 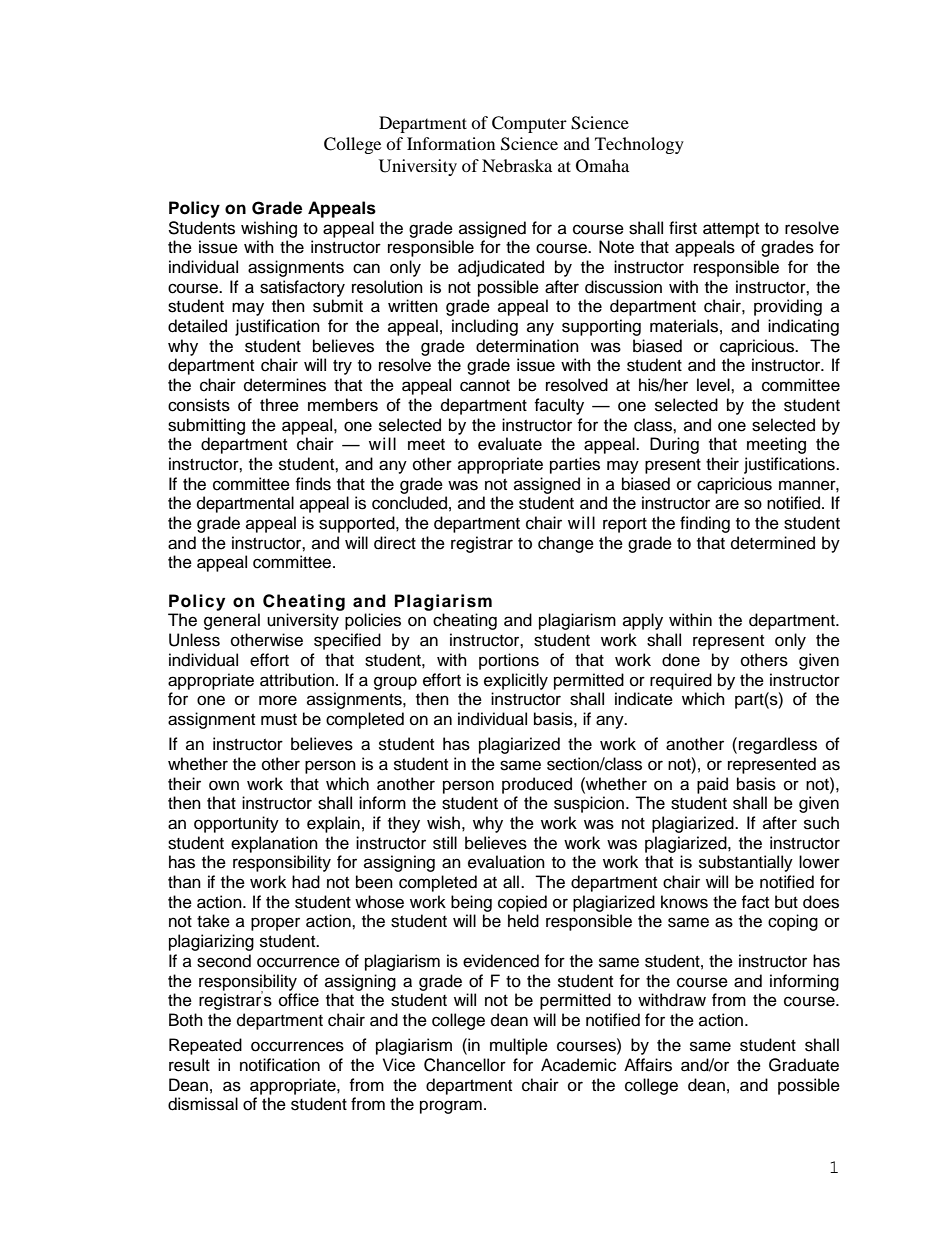 I want to click on attempt, so click(x=731, y=230).
